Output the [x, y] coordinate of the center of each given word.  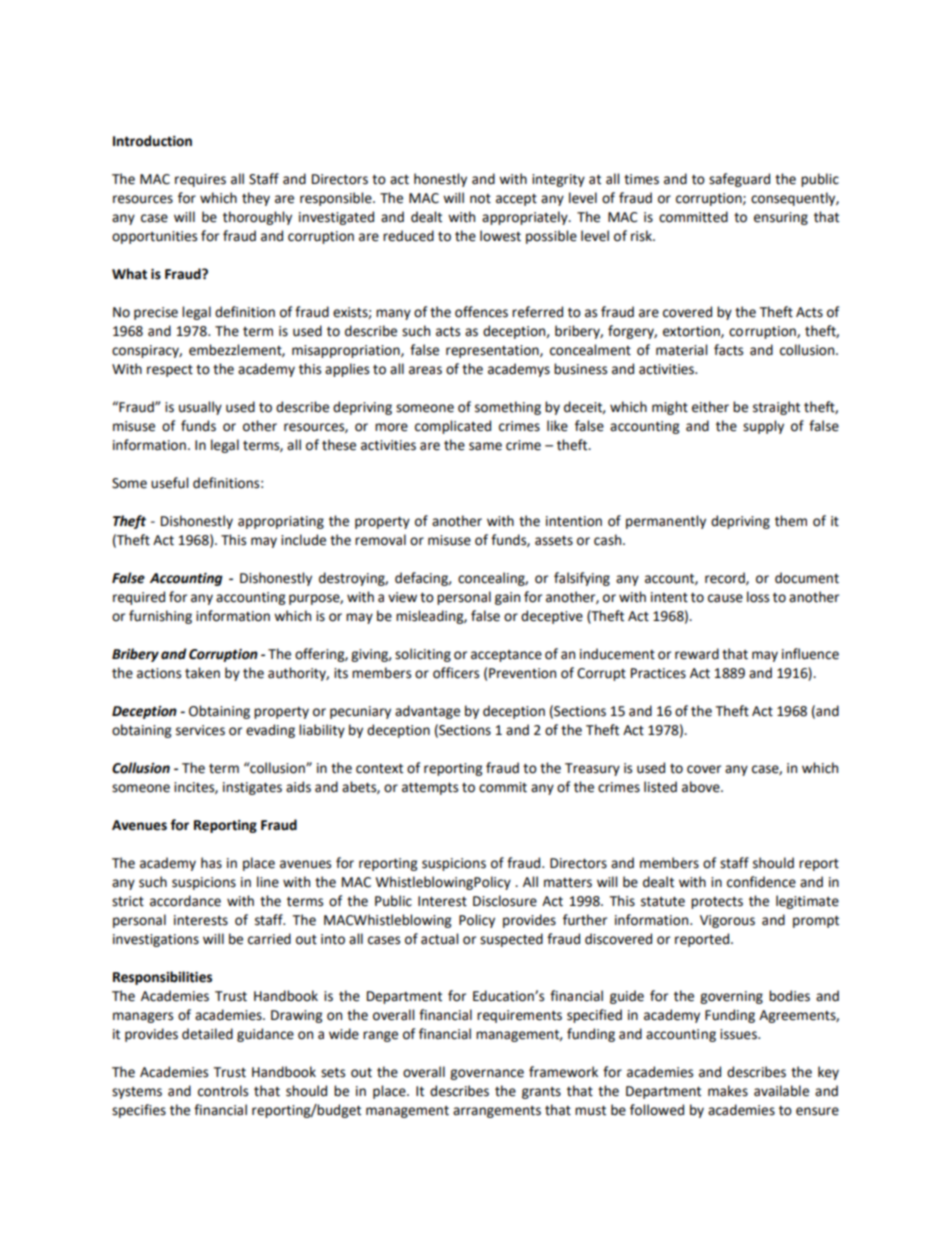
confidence [761, 882]
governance [487, 1074]
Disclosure [505, 901]
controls [223, 1091]
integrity [558, 180]
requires [200, 180]
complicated [453, 427]
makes [728, 1091]
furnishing [160, 617]
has [211, 863]
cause [725, 598]
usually [200, 408]
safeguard [739, 180]
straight [776, 408]
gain [507, 598]
